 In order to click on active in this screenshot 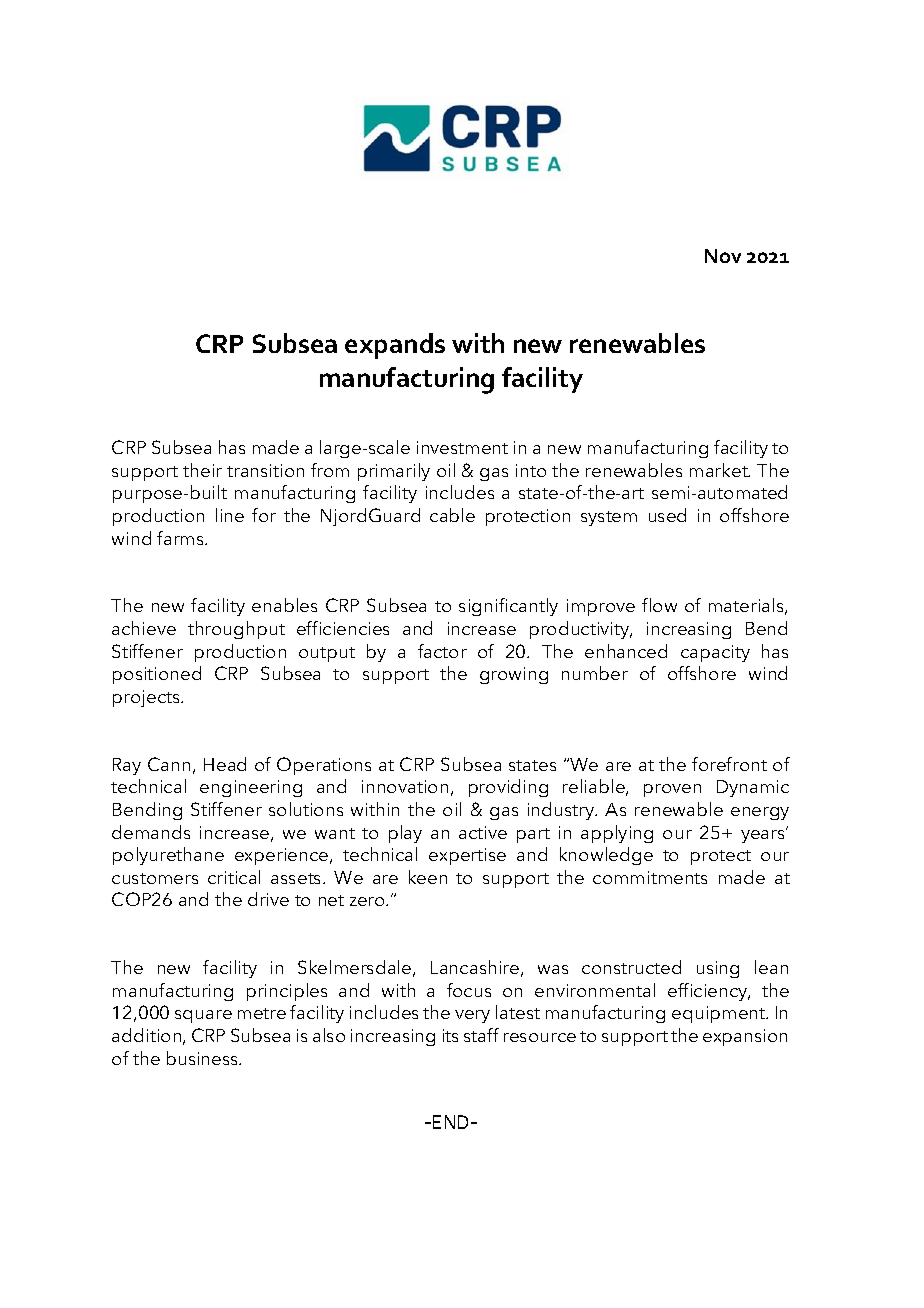, I will do `click(483, 832)`.
